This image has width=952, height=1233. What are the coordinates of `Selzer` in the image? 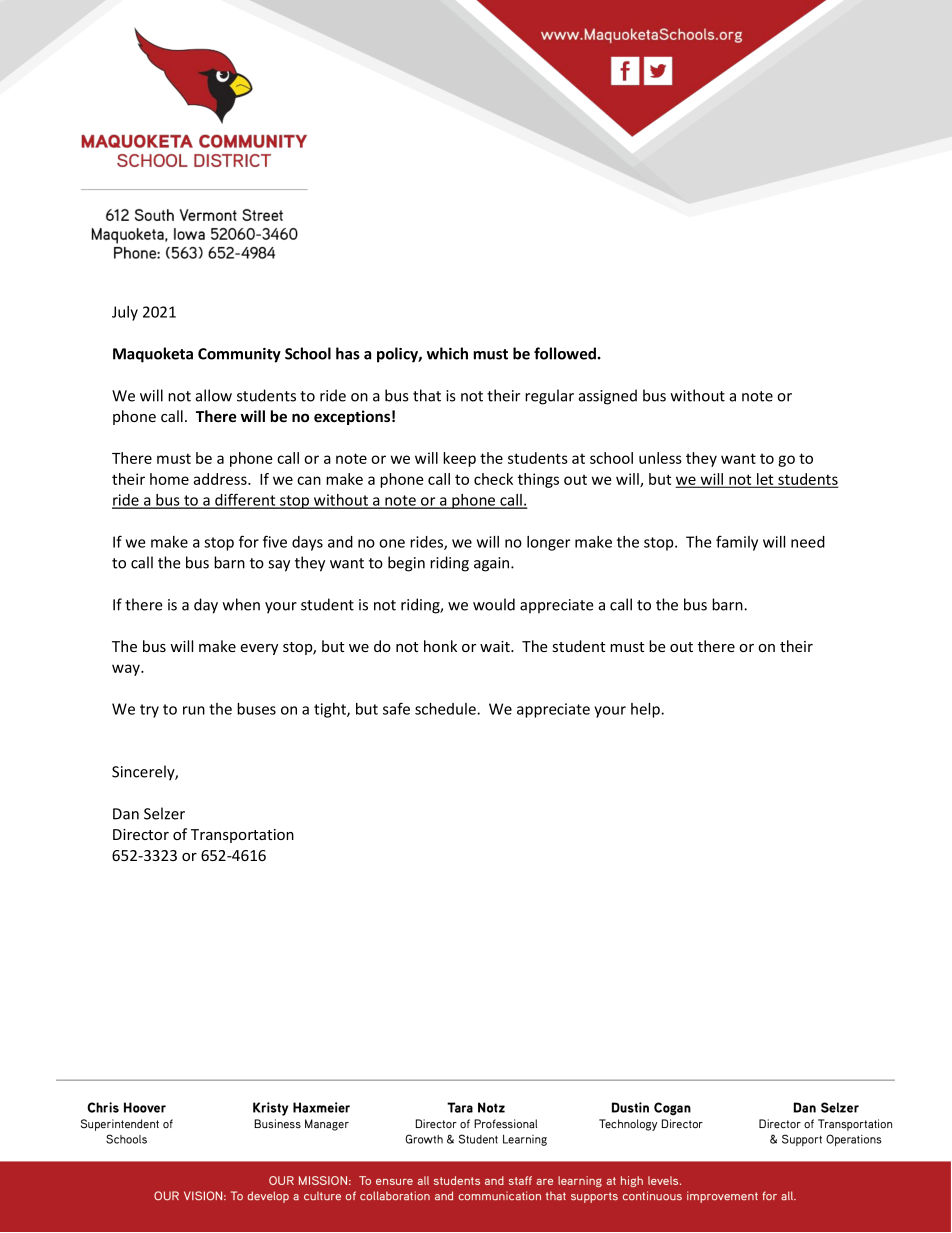 It's located at (164, 813).
